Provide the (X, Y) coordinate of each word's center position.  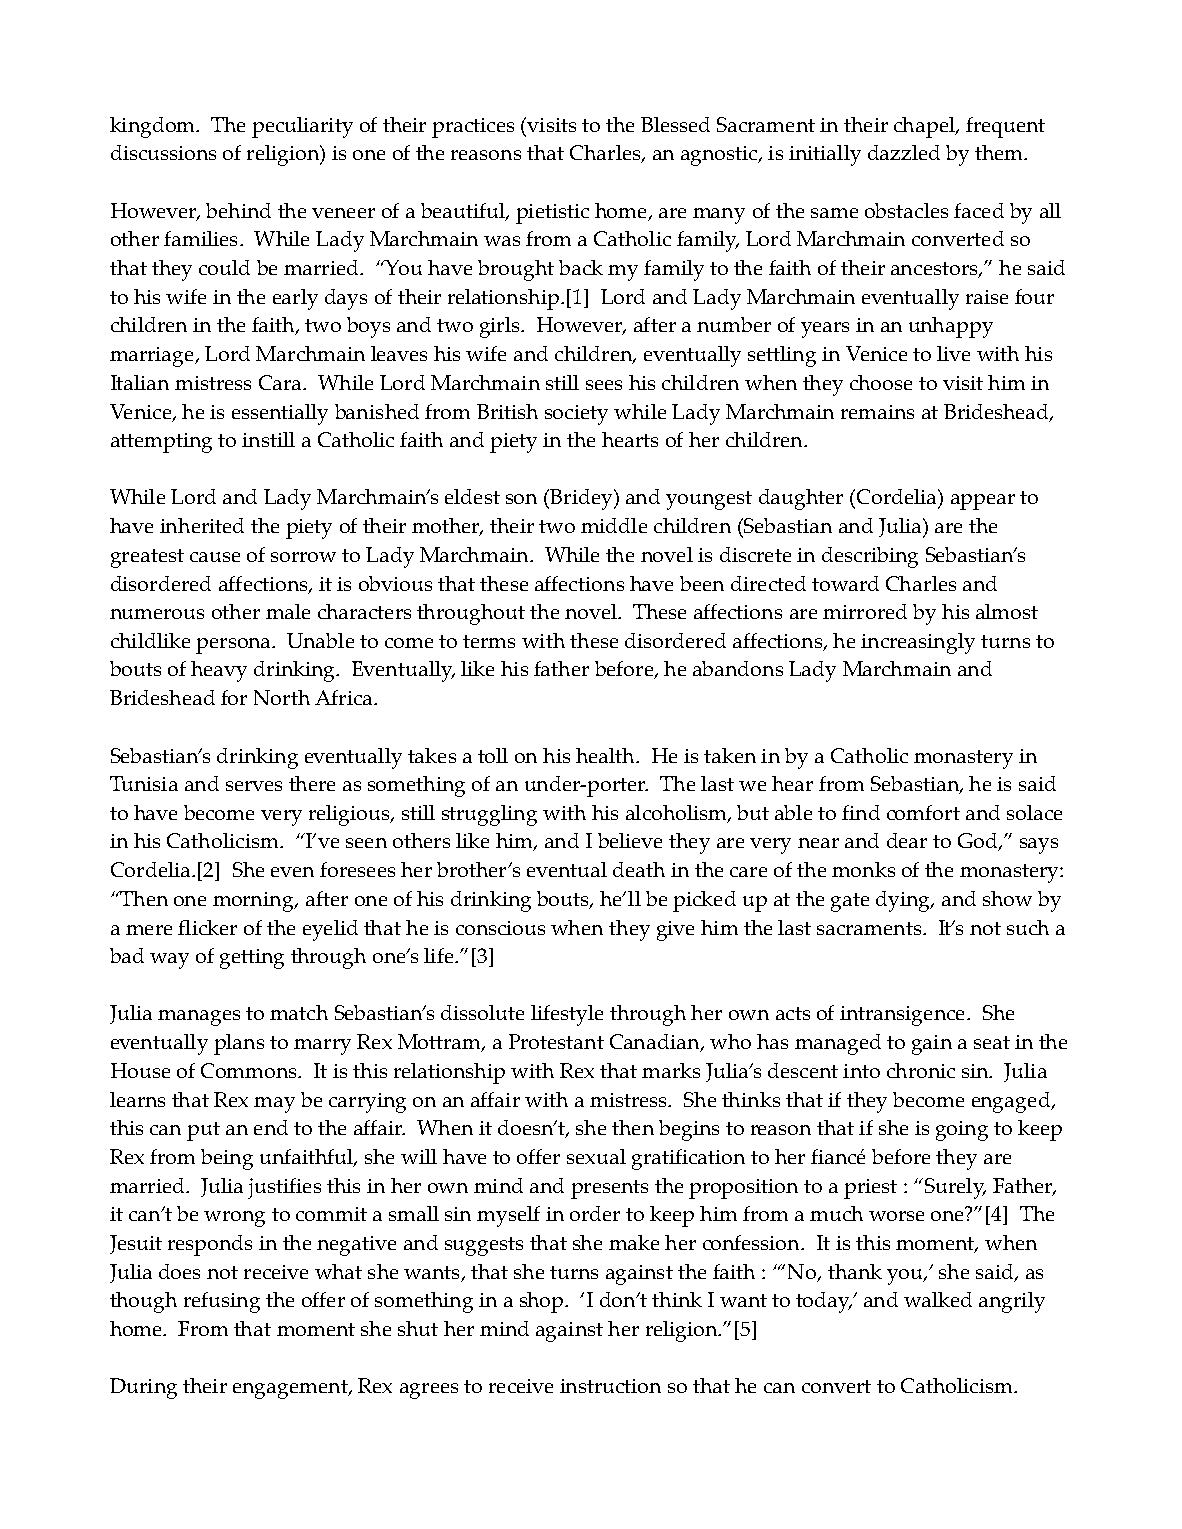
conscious (500, 928)
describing (870, 557)
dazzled (904, 152)
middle (614, 525)
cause (215, 557)
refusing (222, 1302)
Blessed (675, 124)
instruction (610, 1386)
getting (252, 959)
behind (238, 210)
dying (904, 901)
